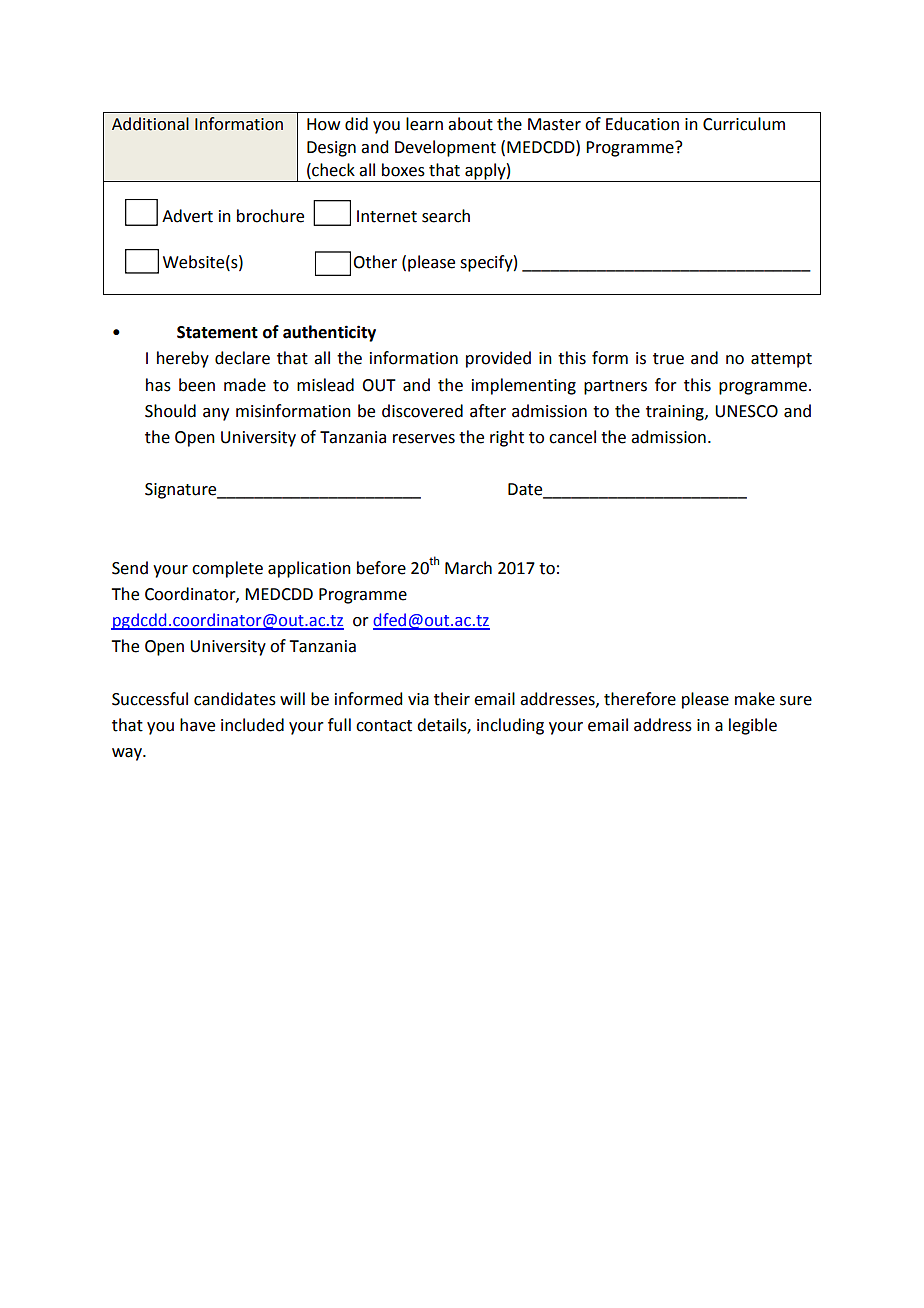  I want to click on Curriculum, so click(744, 124).
